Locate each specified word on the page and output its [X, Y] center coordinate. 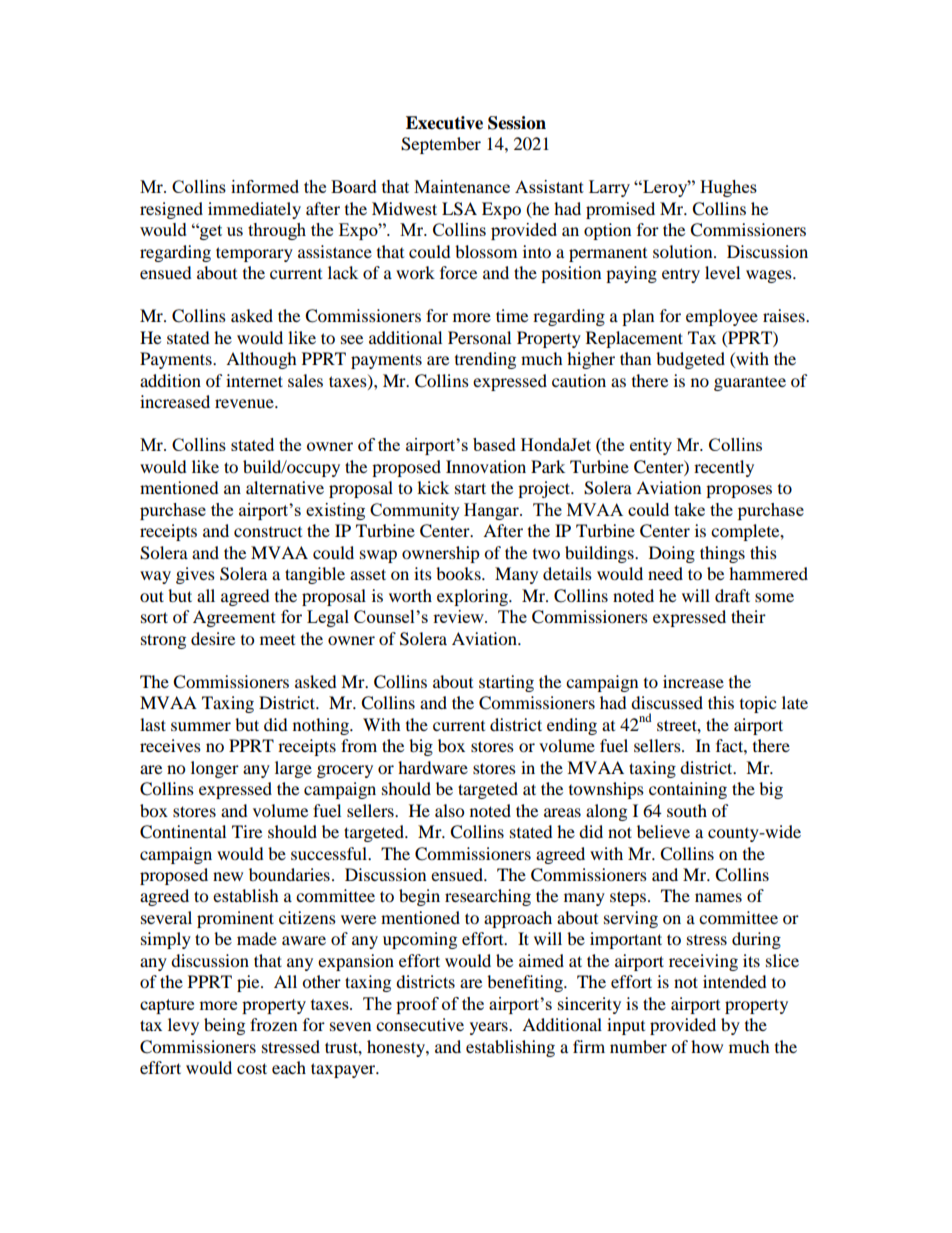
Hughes [728, 188]
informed [265, 186]
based [494, 444]
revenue [245, 403]
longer [215, 769]
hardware [433, 767]
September [441, 145]
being [224, 1026]
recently [724, 468]
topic [758, 704]
